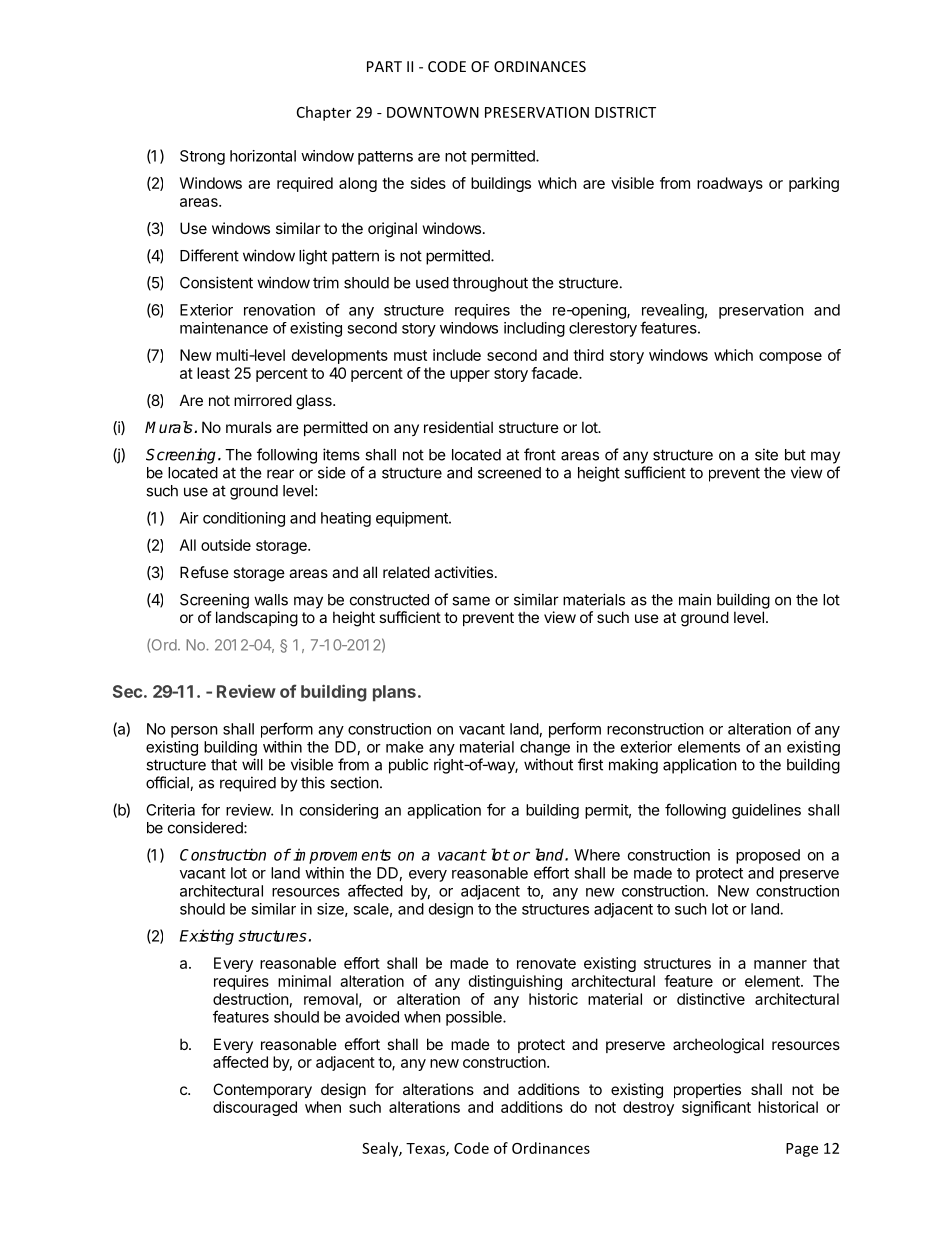 This screenshot has height=1233, width=952. Describe the element at coordinates (255, 1108) in the screenshot. I see `discouraged` at that location.
